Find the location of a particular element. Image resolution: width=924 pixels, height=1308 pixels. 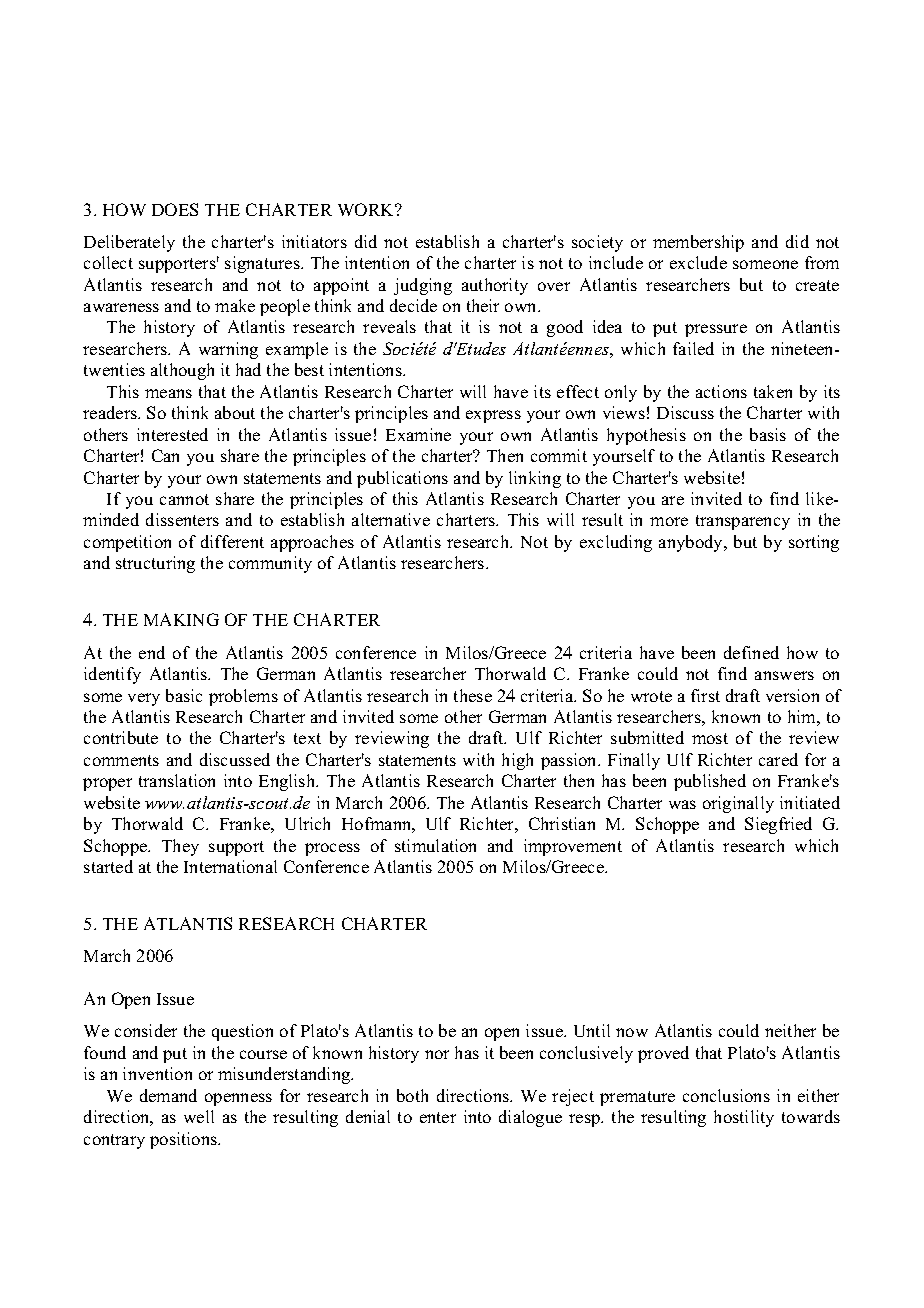

authority is located at coordinates (495, 286).
